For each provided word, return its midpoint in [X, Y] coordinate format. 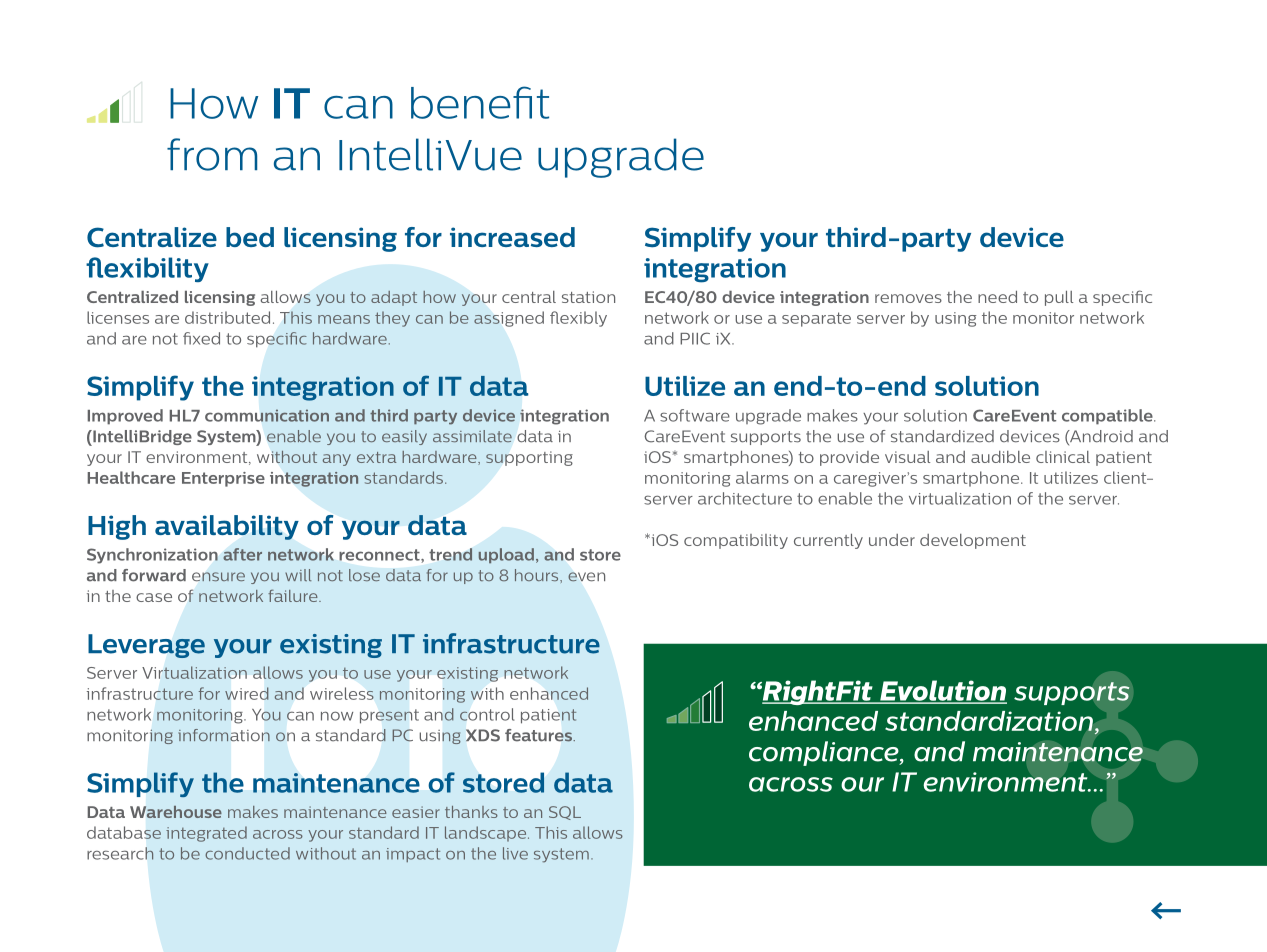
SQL [565, 813]
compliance [825, 753]
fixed [201, 338]
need [997, 297]
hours [538, 575]
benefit [480, 102]
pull [1059, 298]
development [973, 541]
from [212, 154]
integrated [206, 834]
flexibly [578, 319]
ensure [218, 576]
